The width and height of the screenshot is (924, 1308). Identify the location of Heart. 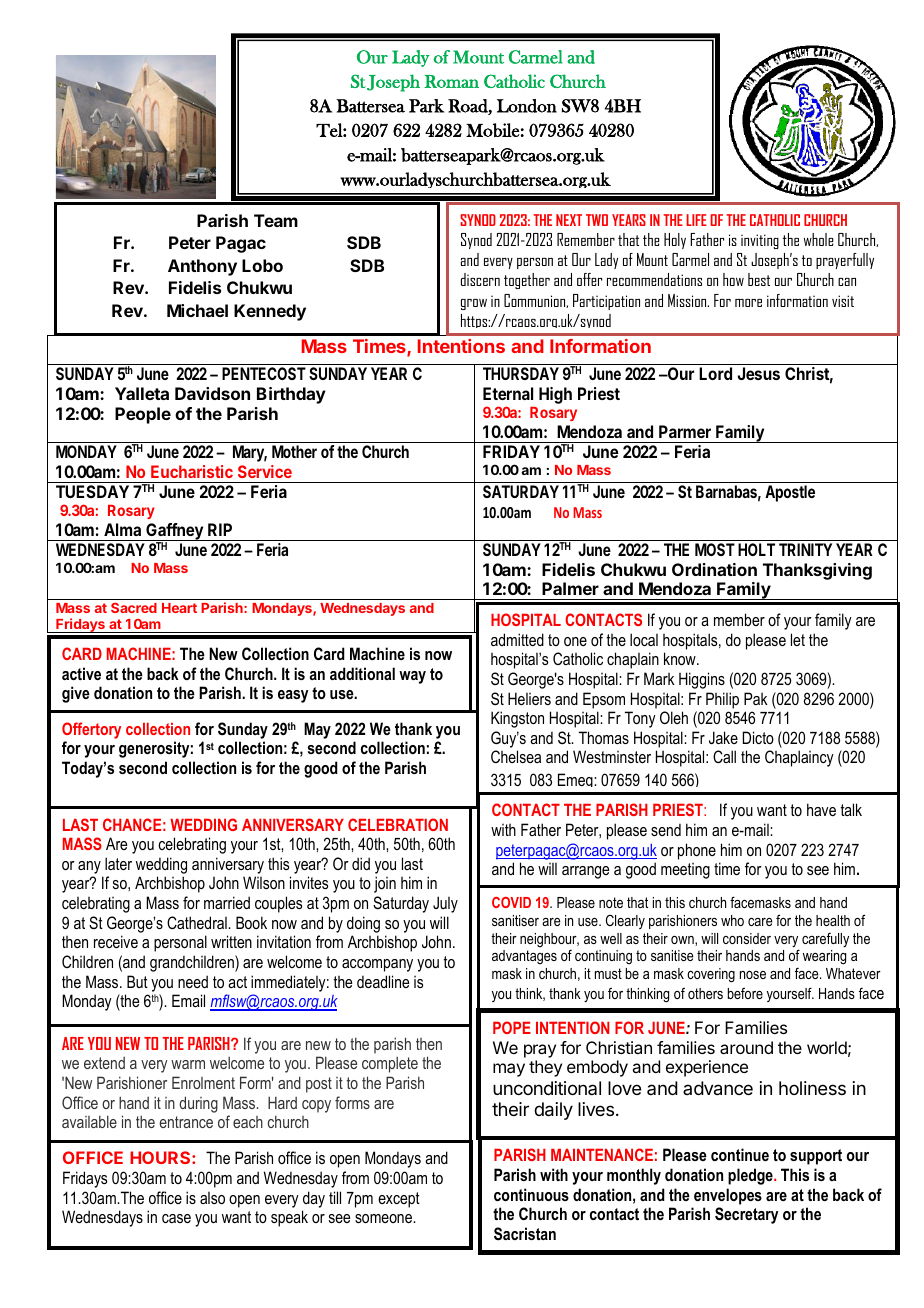
(179, 608).
